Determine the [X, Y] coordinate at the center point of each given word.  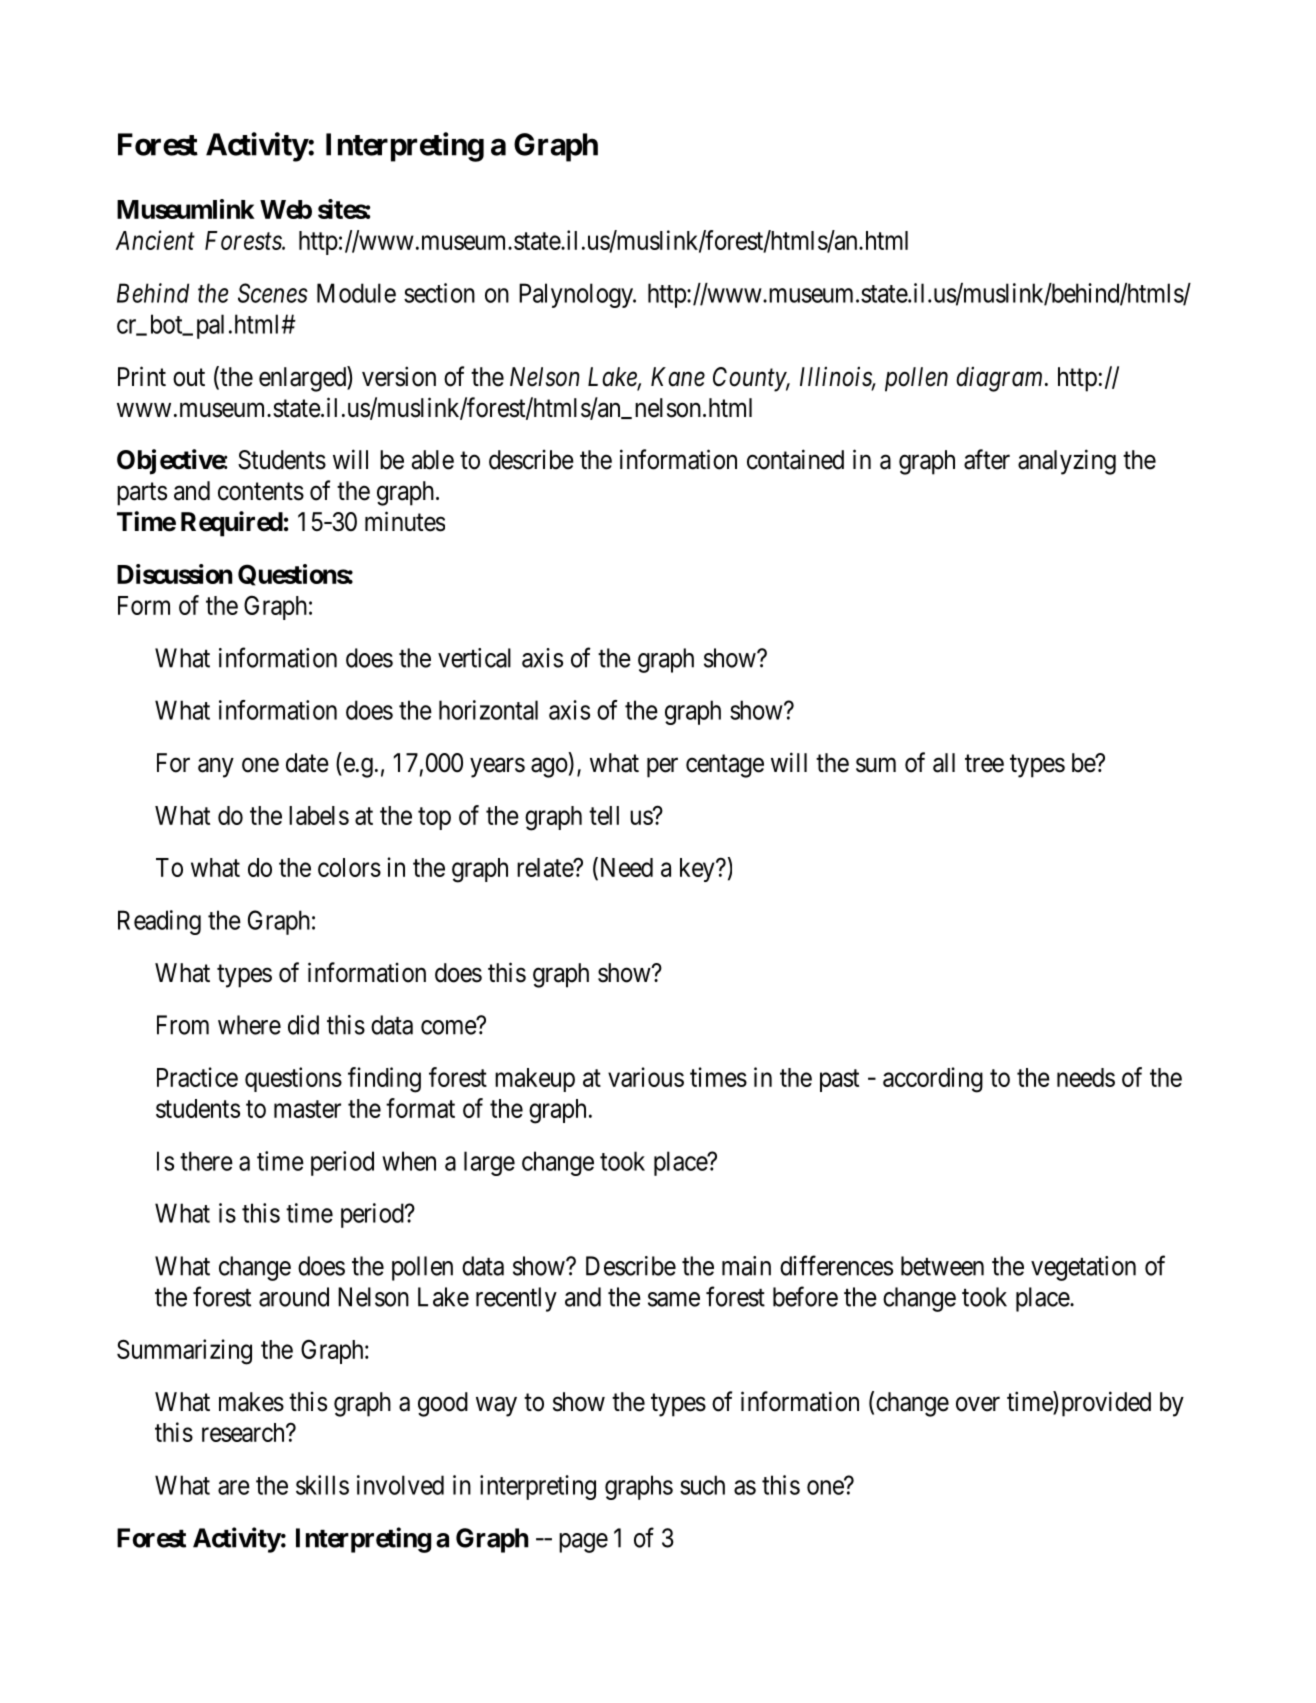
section [439, 293]
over [978, 1404]
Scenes [273, 293]
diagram [999, 379]
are [234, 1487]
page [583, 1543]
